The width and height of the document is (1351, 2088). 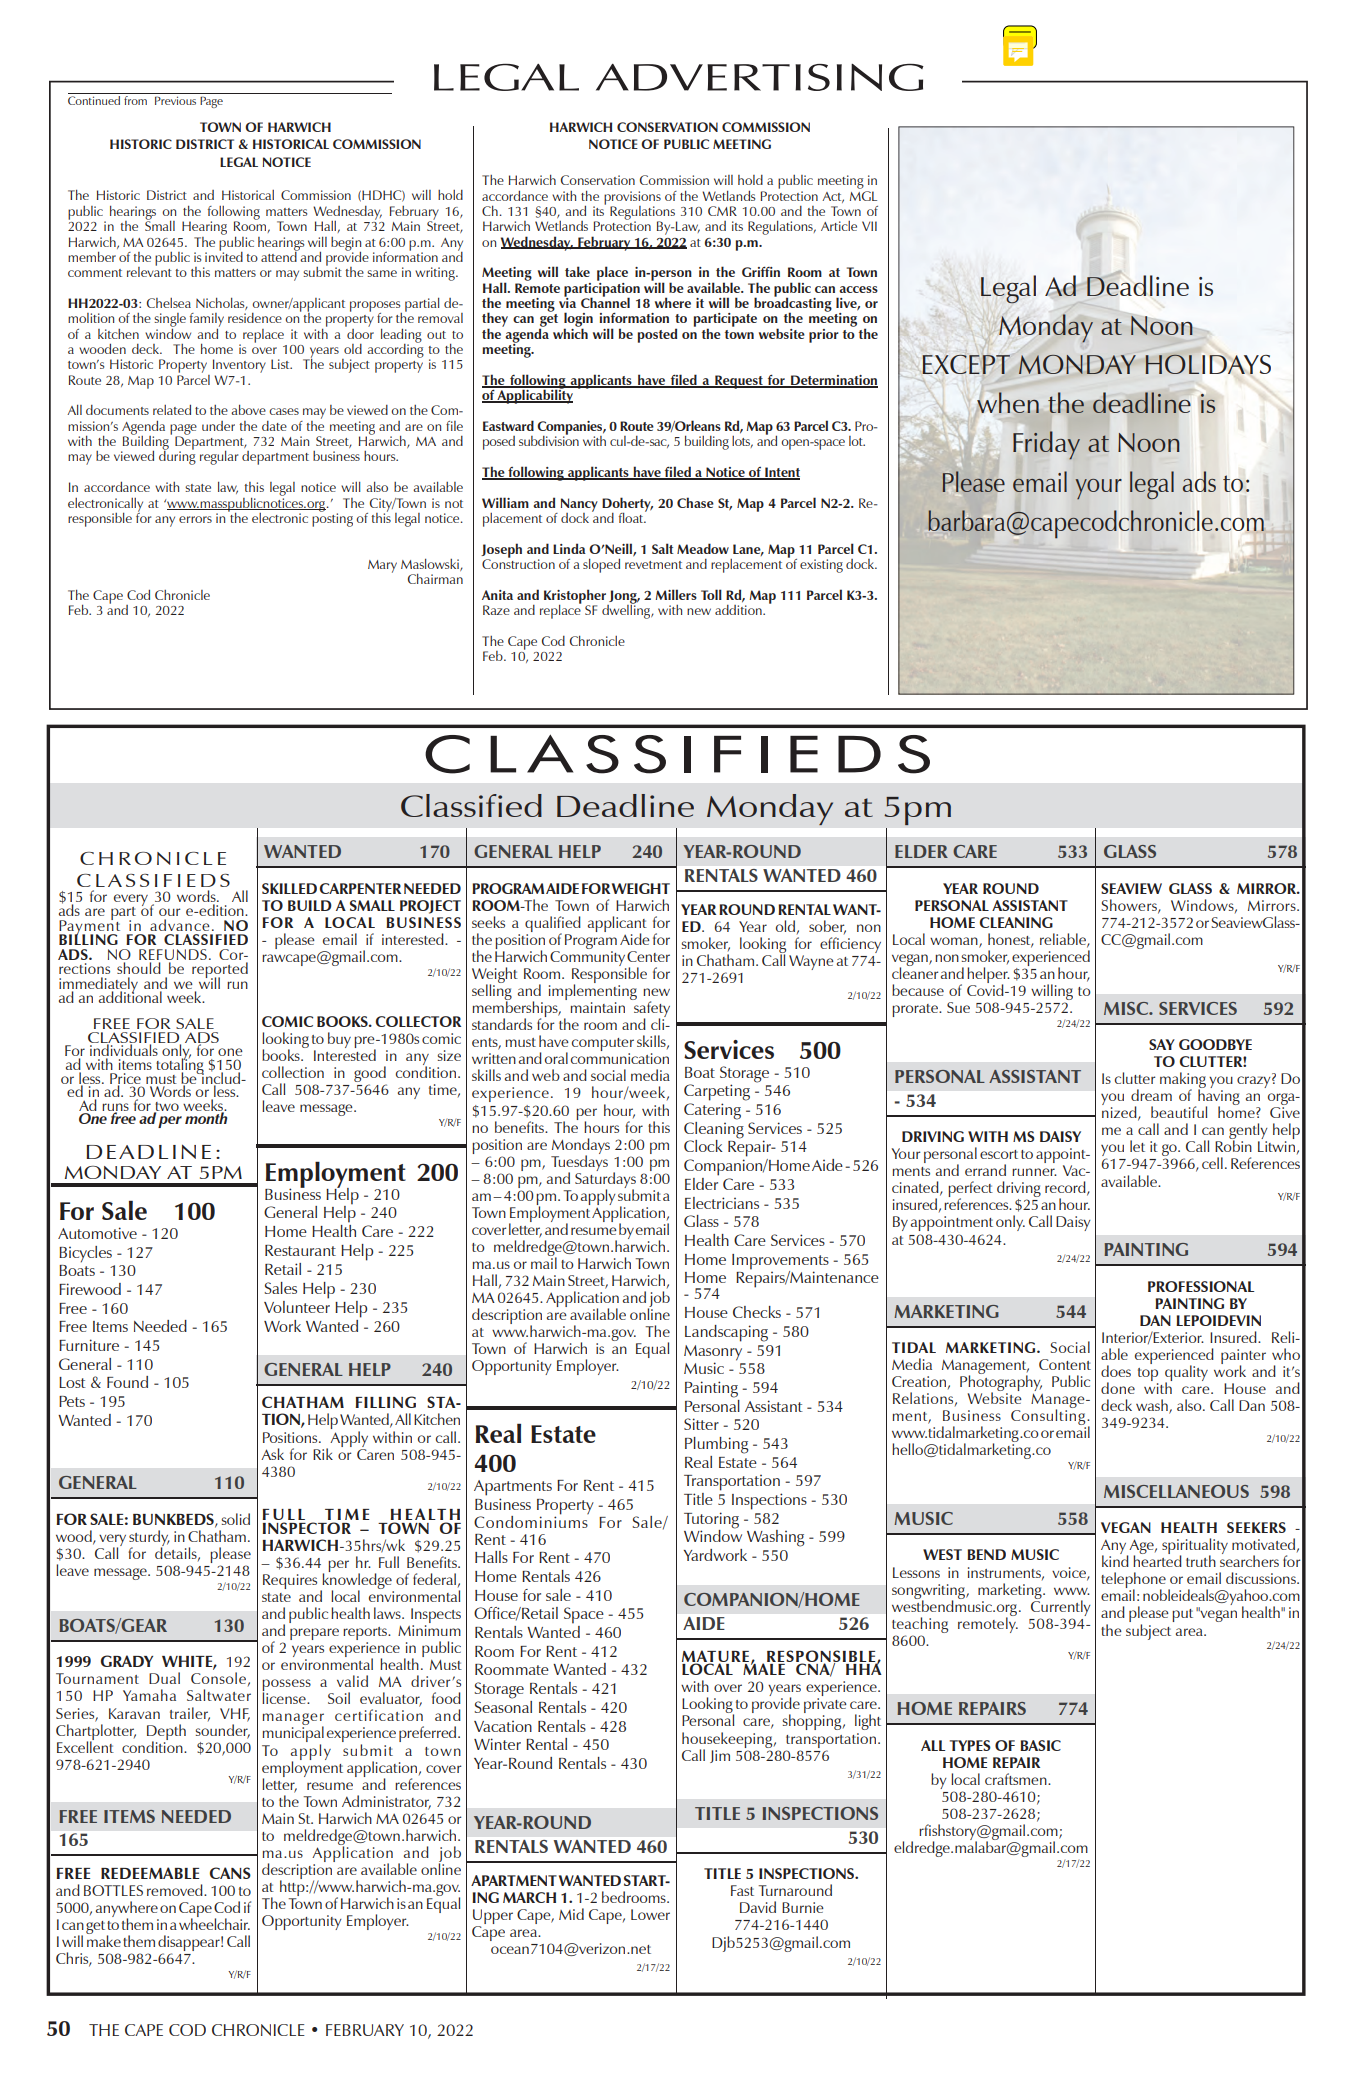 I want to click on Electricians, so click(x=722, y=1203).
